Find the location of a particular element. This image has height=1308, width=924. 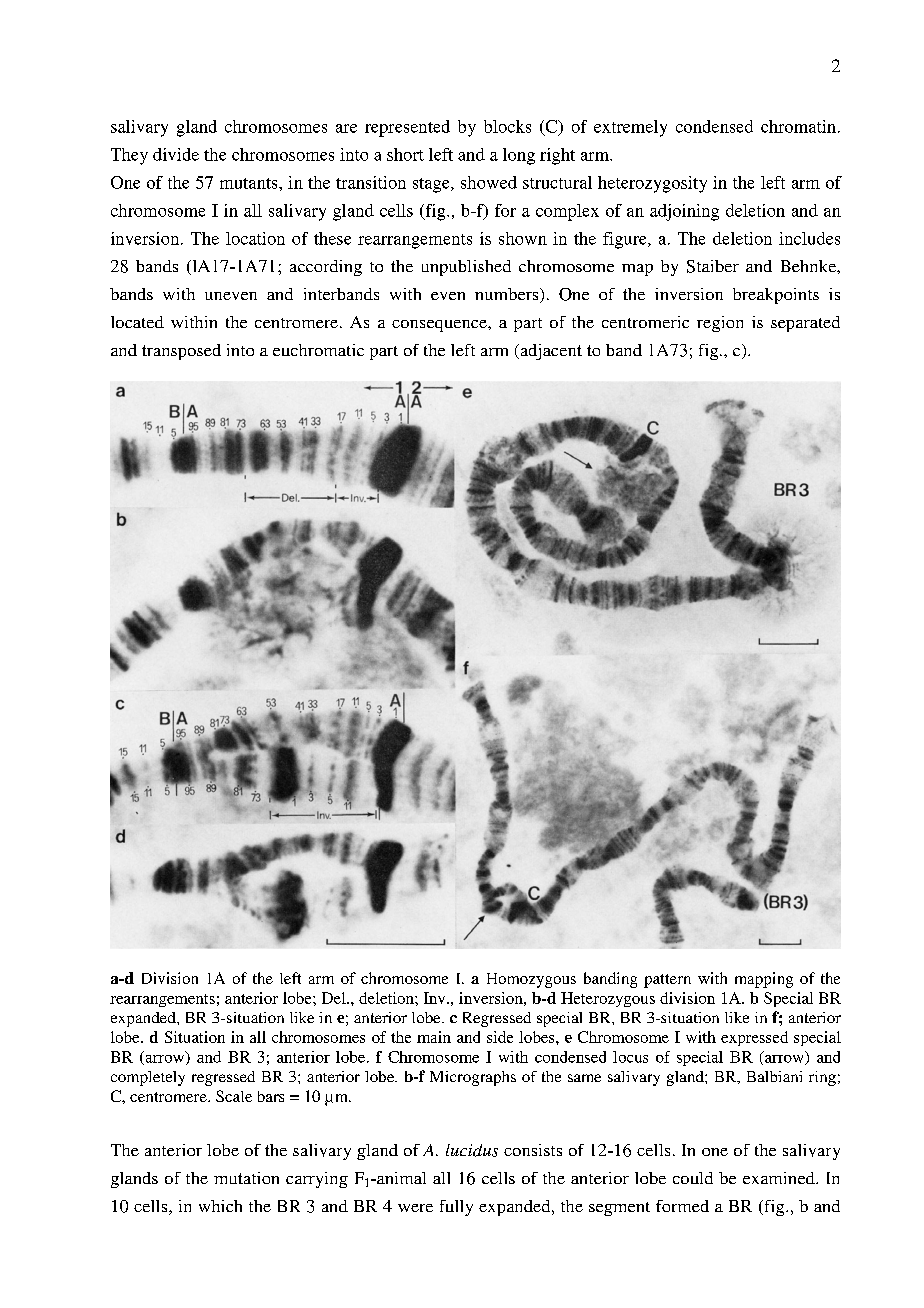

mutation is located at coordinates (246, 1178).
